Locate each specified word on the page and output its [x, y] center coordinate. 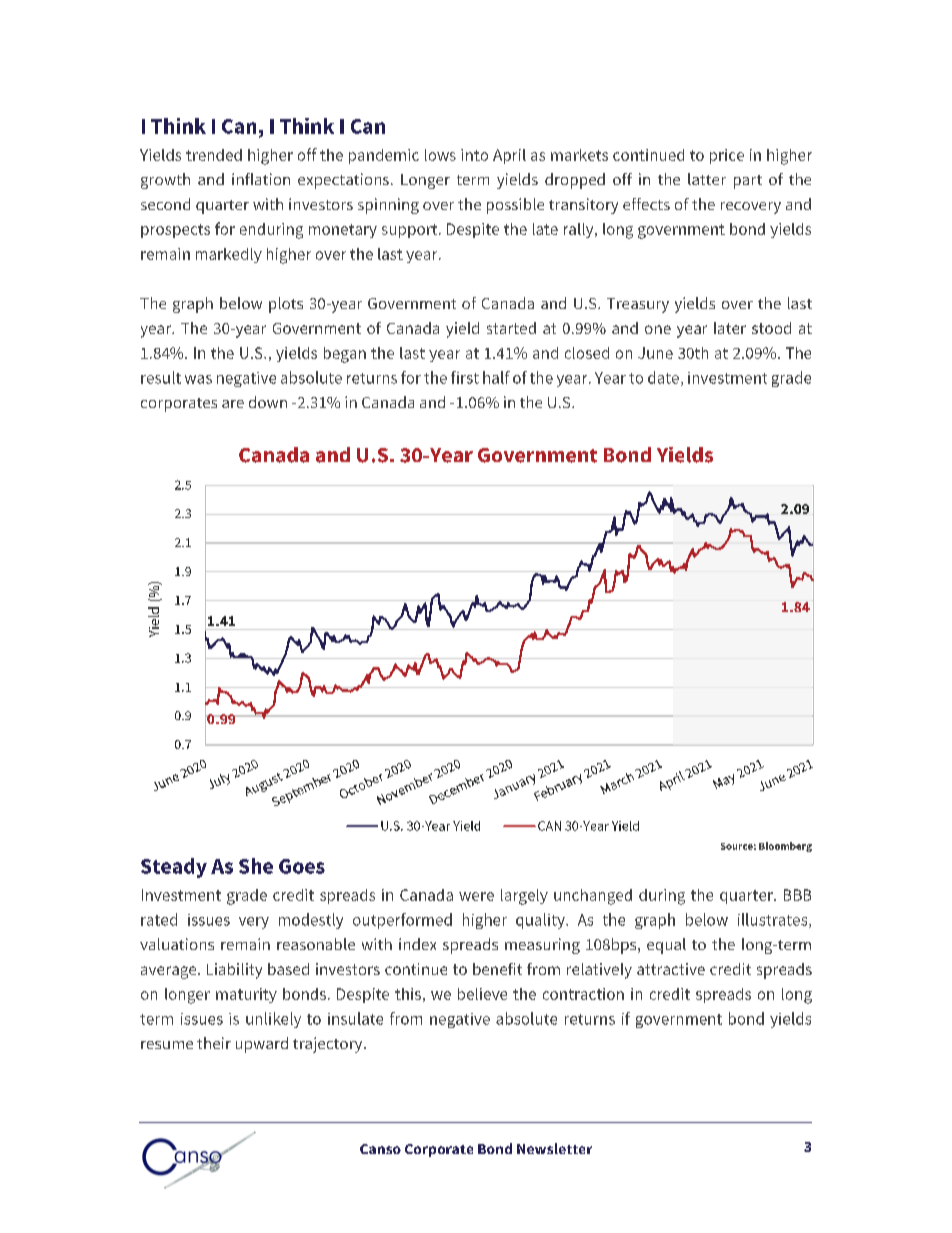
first [465, 377]
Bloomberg [785, 847]
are [233, 404]
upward [262, 1045]
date [663, 377]
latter [707, 179]
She [256, 866]
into [474, 155]
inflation [261, 179]
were [476, 896]
